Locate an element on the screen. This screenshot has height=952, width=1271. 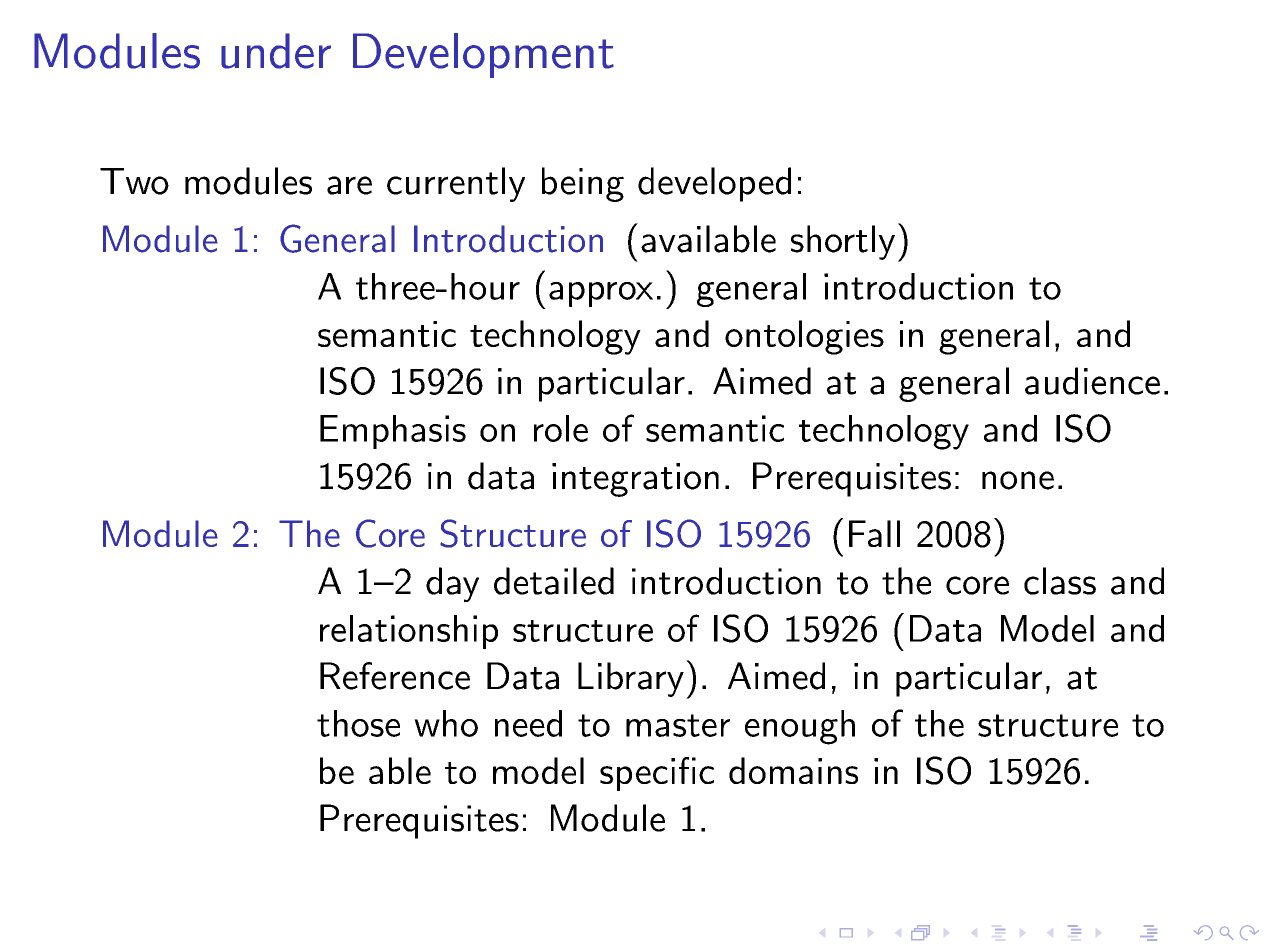
class is located at coordinates (1060, 581).
